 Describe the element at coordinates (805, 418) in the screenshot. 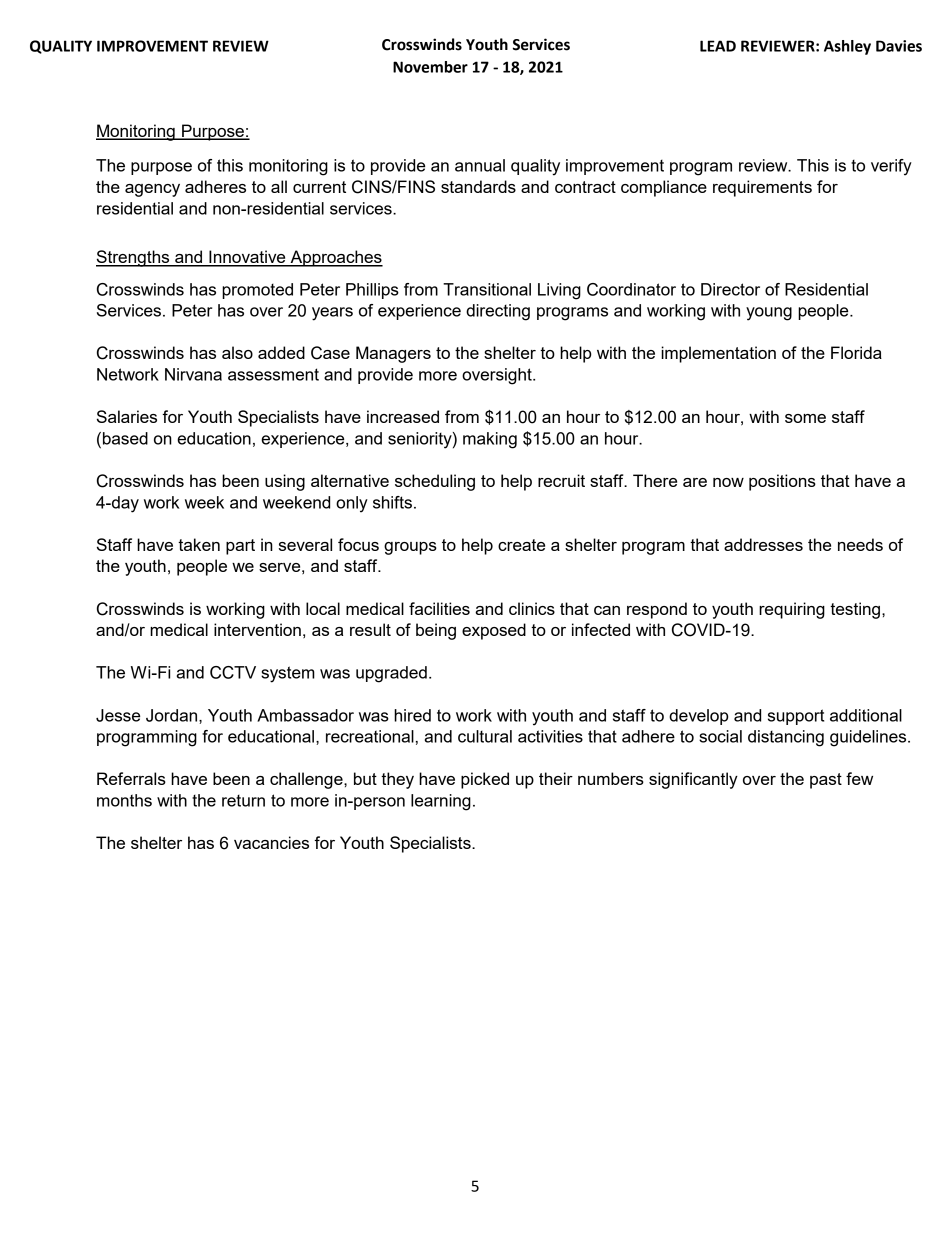

I see `some` at that location.
